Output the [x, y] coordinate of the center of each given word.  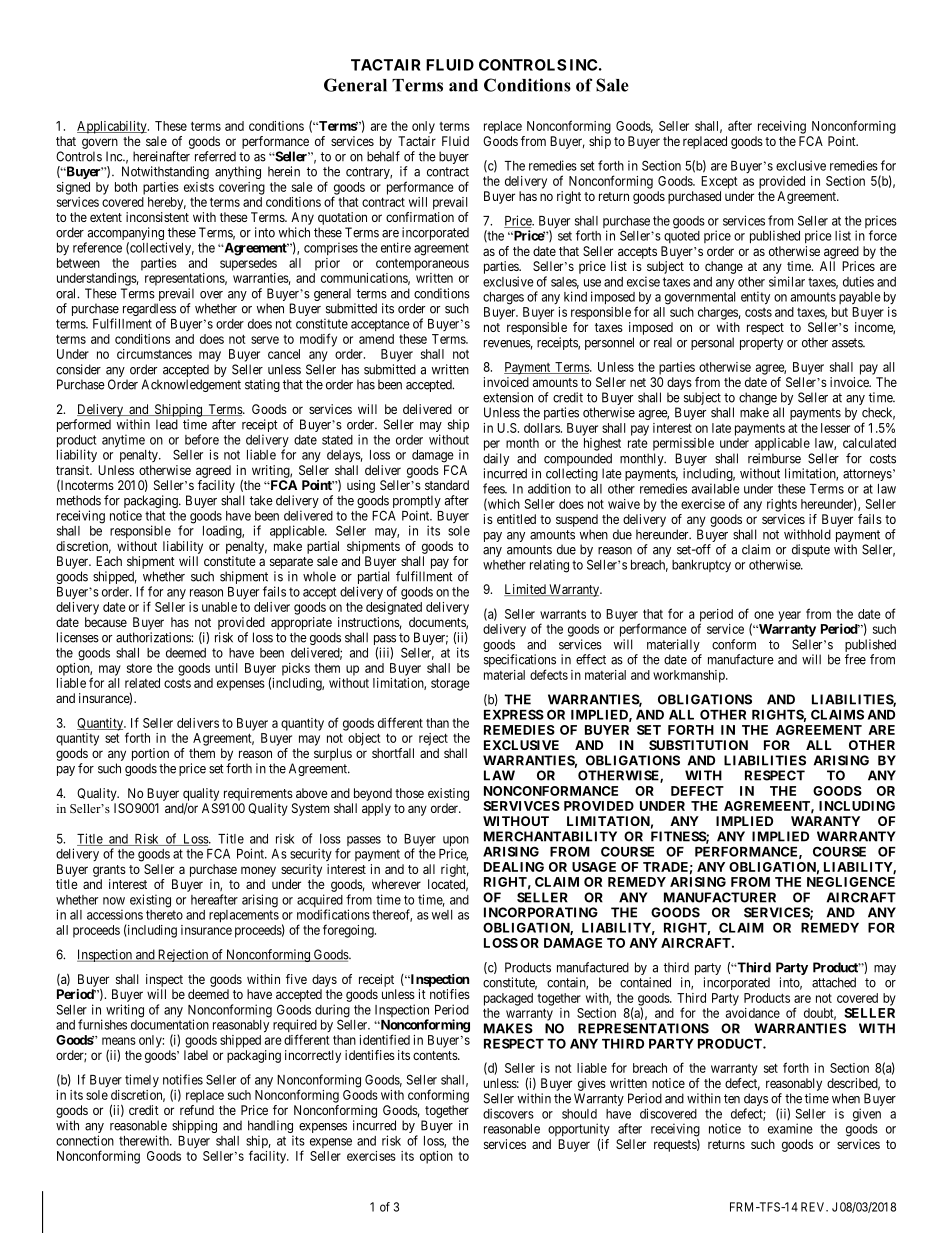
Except [719, 182]
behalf [383, 156]
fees [494, 488]
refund [197, 1110]
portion [150, 754]
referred [215, 156]
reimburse [774, 458]
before [202, 439]
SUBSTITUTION [698, 745]
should [579, 1114]
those [409, 793]
